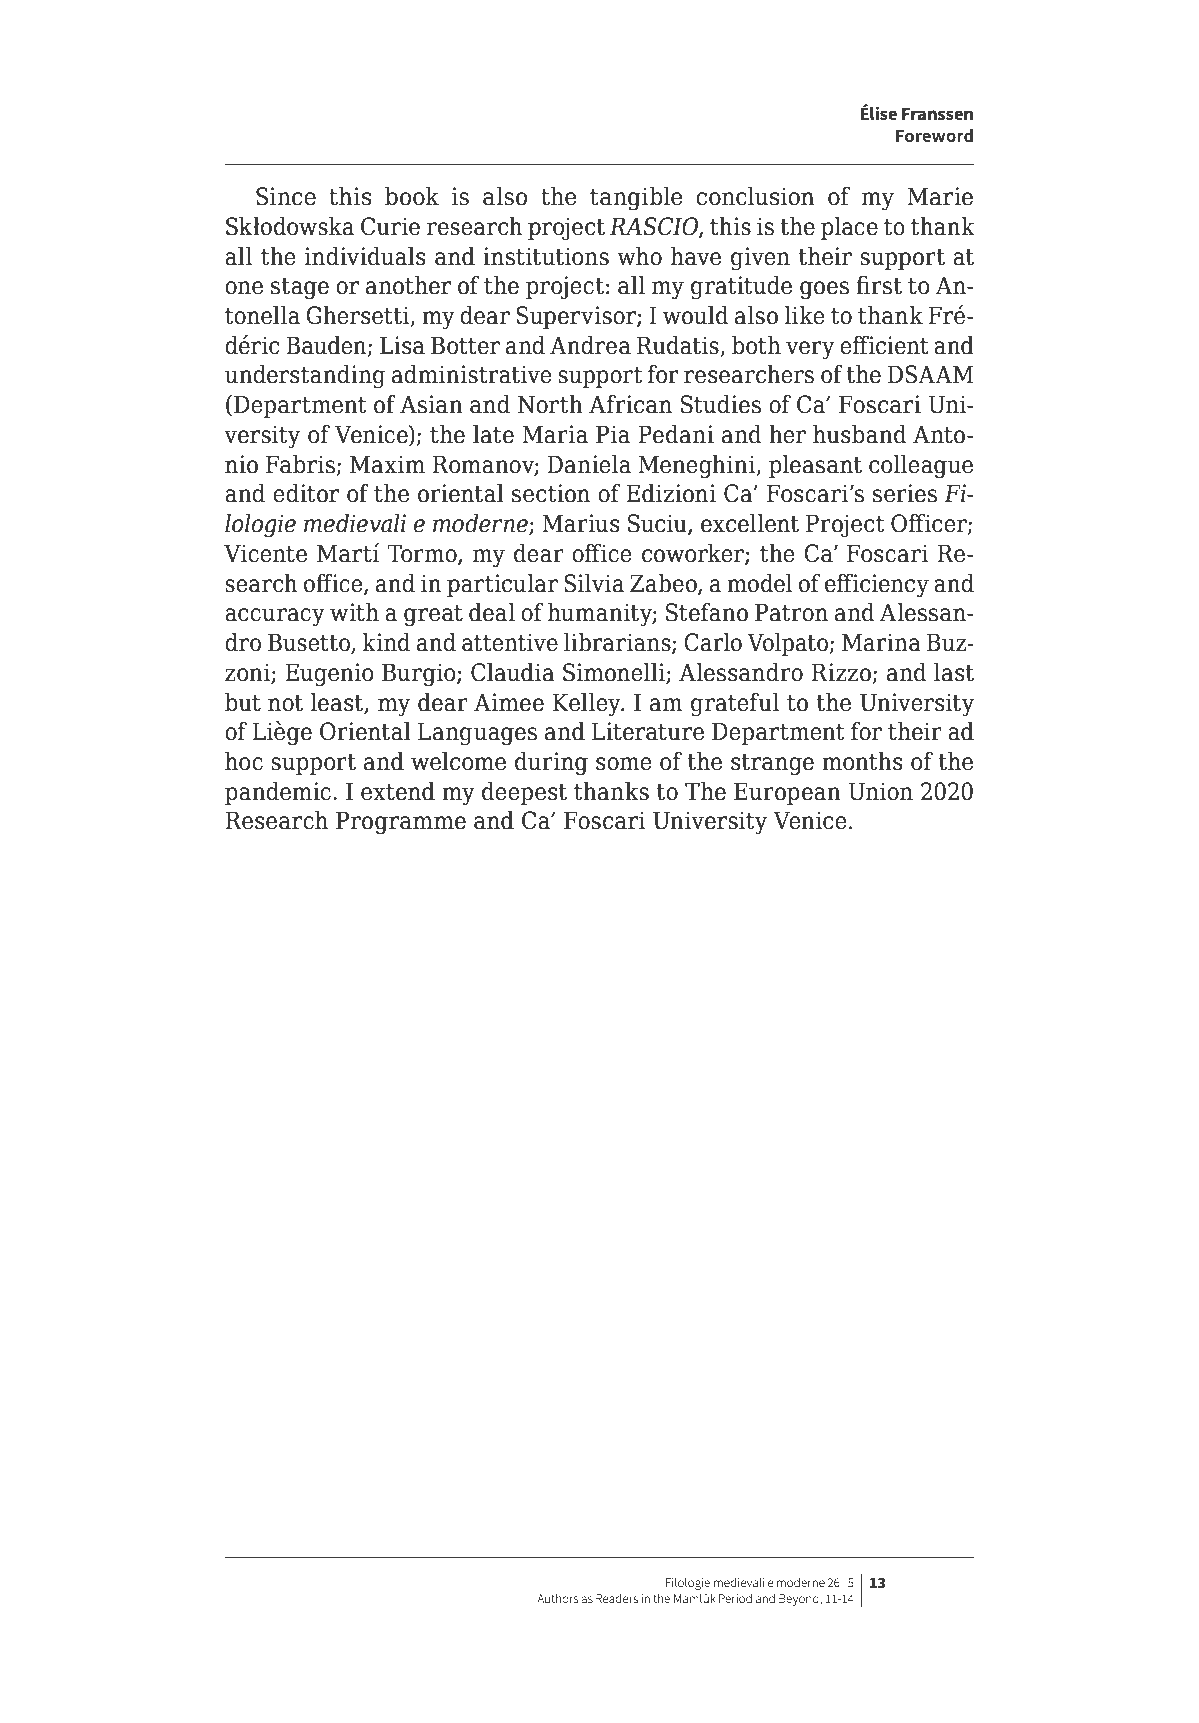  What do you see at coordinates (524, 793) in the screenshot?
I see `deepest` at bounding box center [524, 793].
